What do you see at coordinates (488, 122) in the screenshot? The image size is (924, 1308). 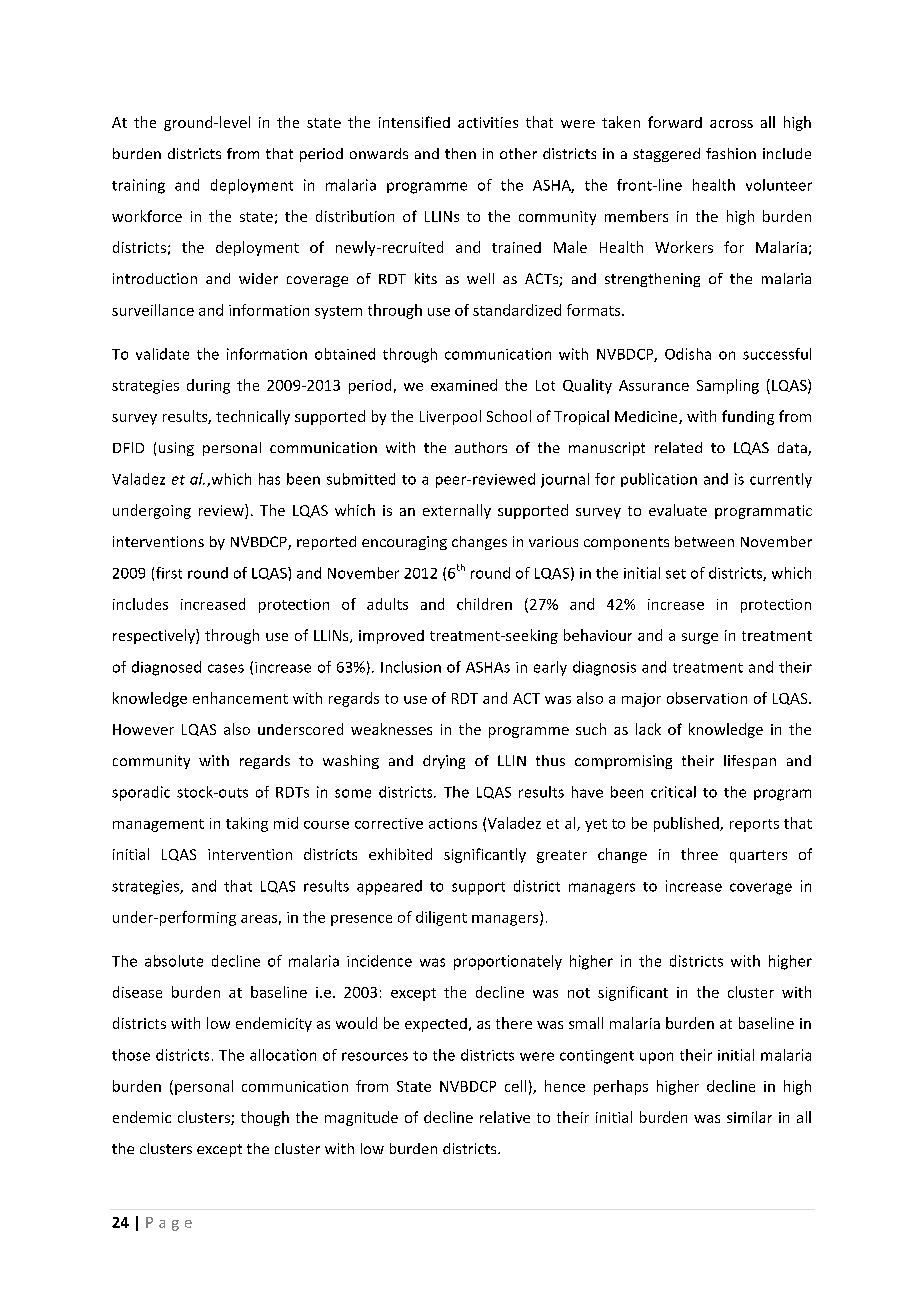 I see `activities` at bounding box center [488, 122].
